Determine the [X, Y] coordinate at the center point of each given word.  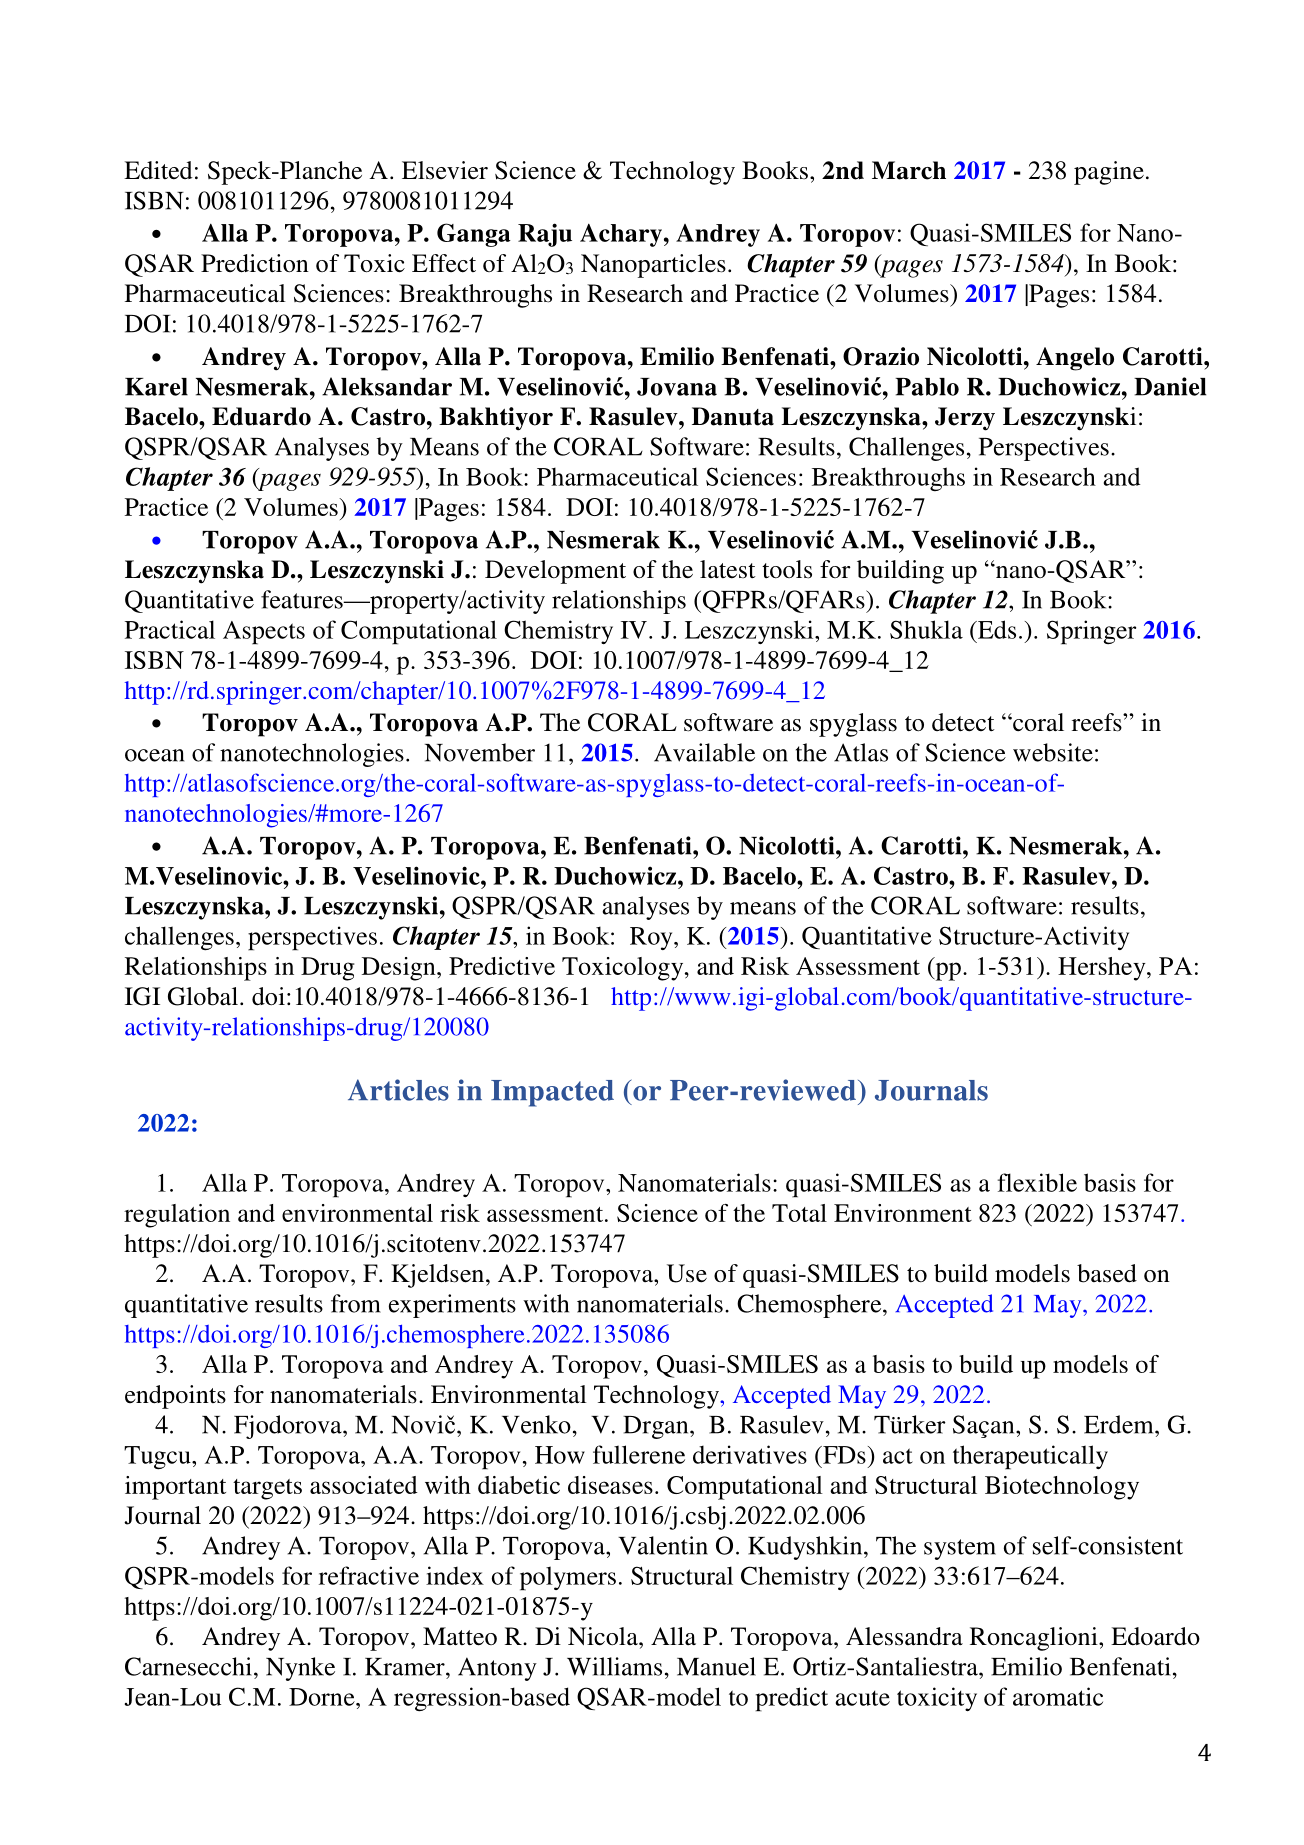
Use [687, 1273]
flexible [1037, 1182]
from [356, 1303]
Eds [996, 629]
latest [728, 569]
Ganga [474, 235]
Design [400, 969]
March [909, 170]
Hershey [1103, 969]
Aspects [264, 633]
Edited [158, 170]
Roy [652, 938]
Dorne [323, 1697]
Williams [614, 1666]
